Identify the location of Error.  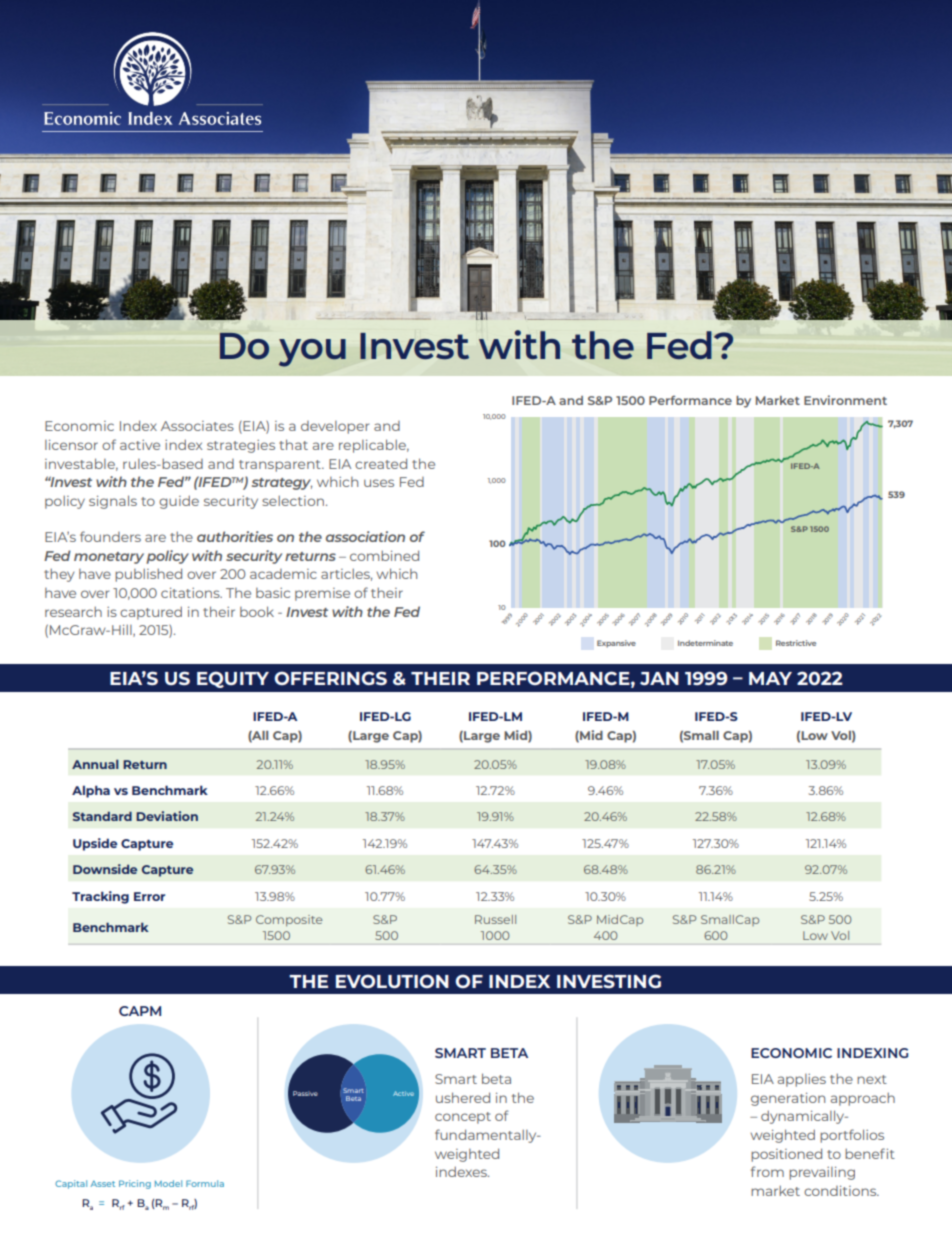
(149, 896).
